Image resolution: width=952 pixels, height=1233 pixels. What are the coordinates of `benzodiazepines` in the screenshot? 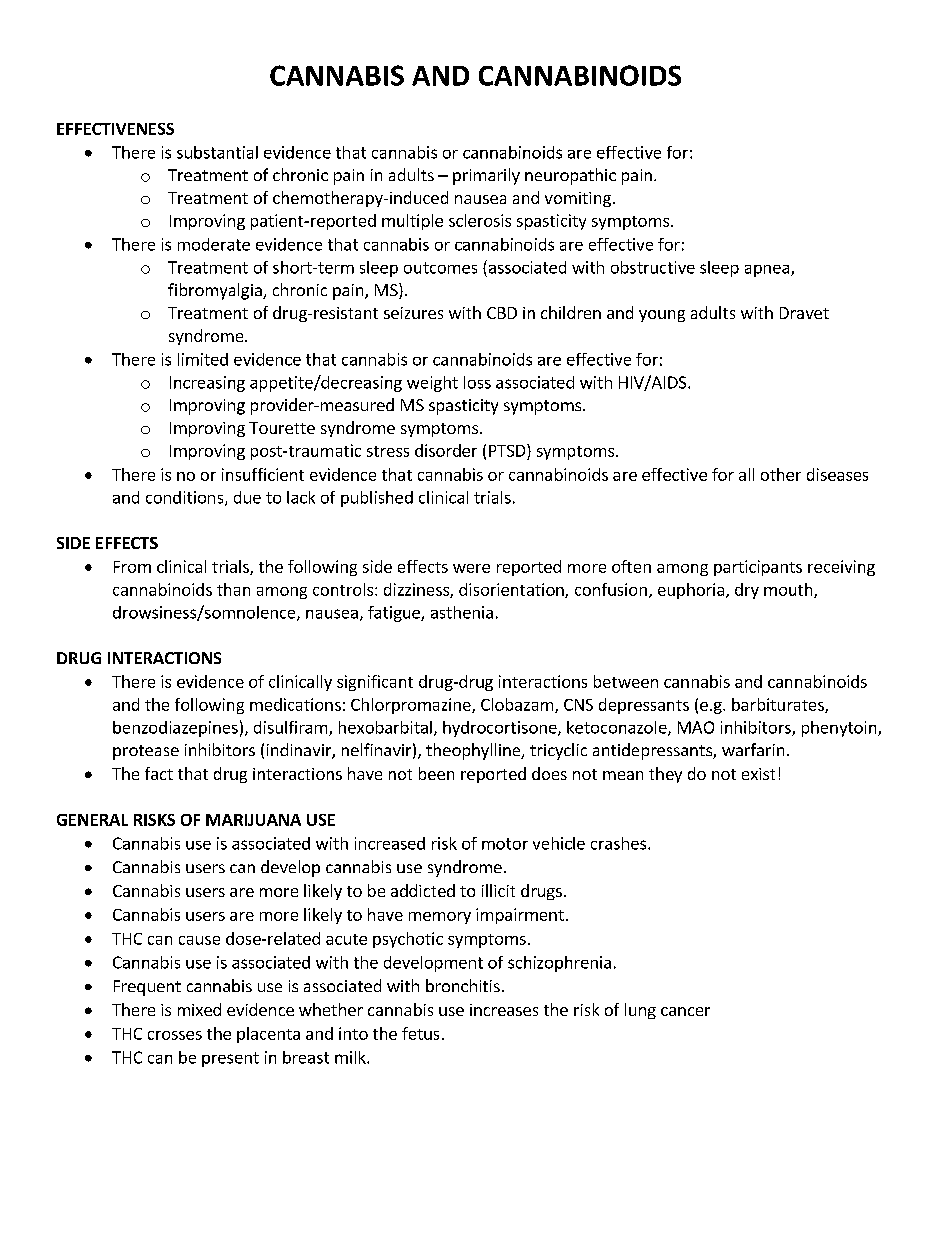 It's located at (175, 729).
